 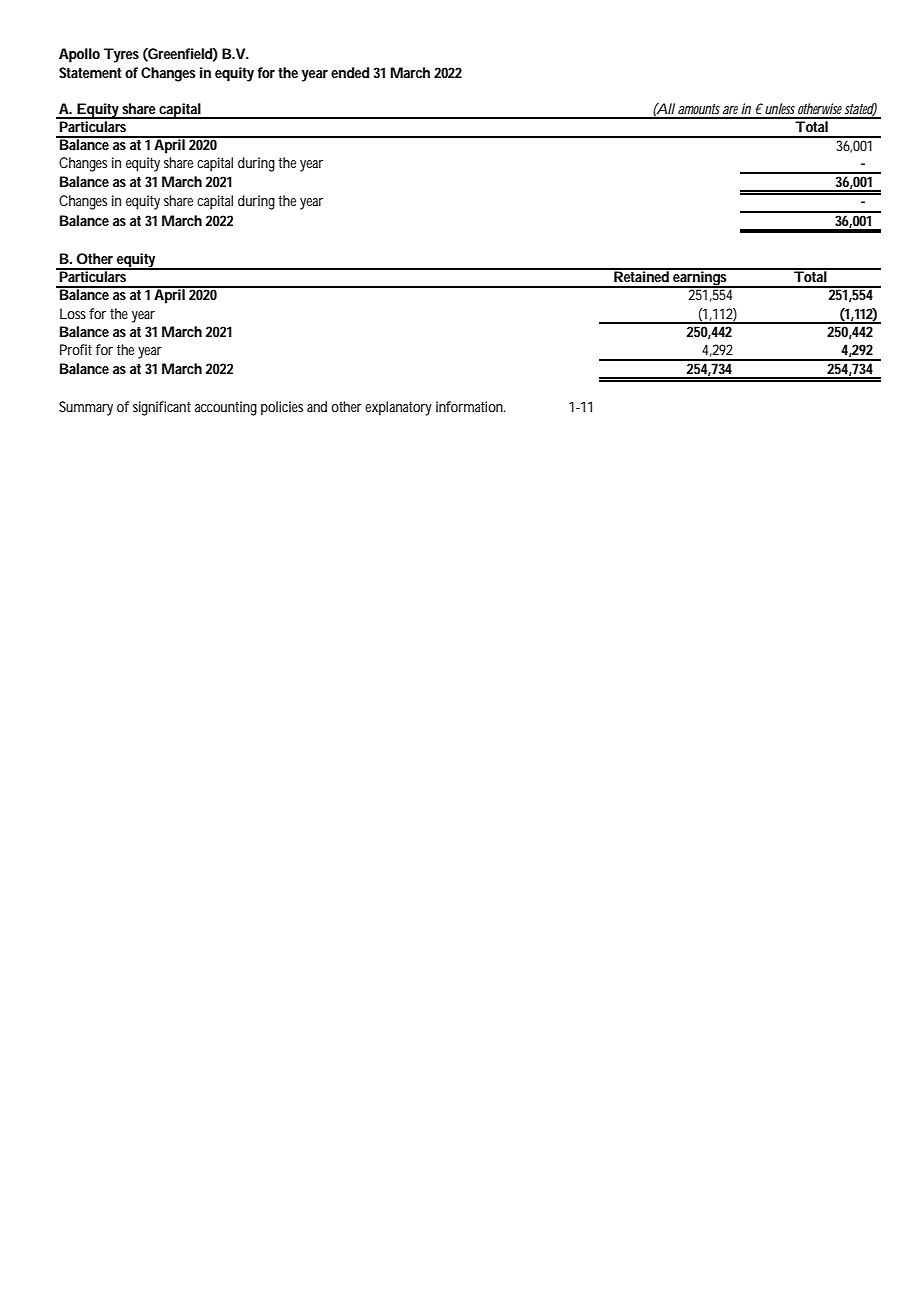 I want to click on Apollo, so click(x=79, y=55).
